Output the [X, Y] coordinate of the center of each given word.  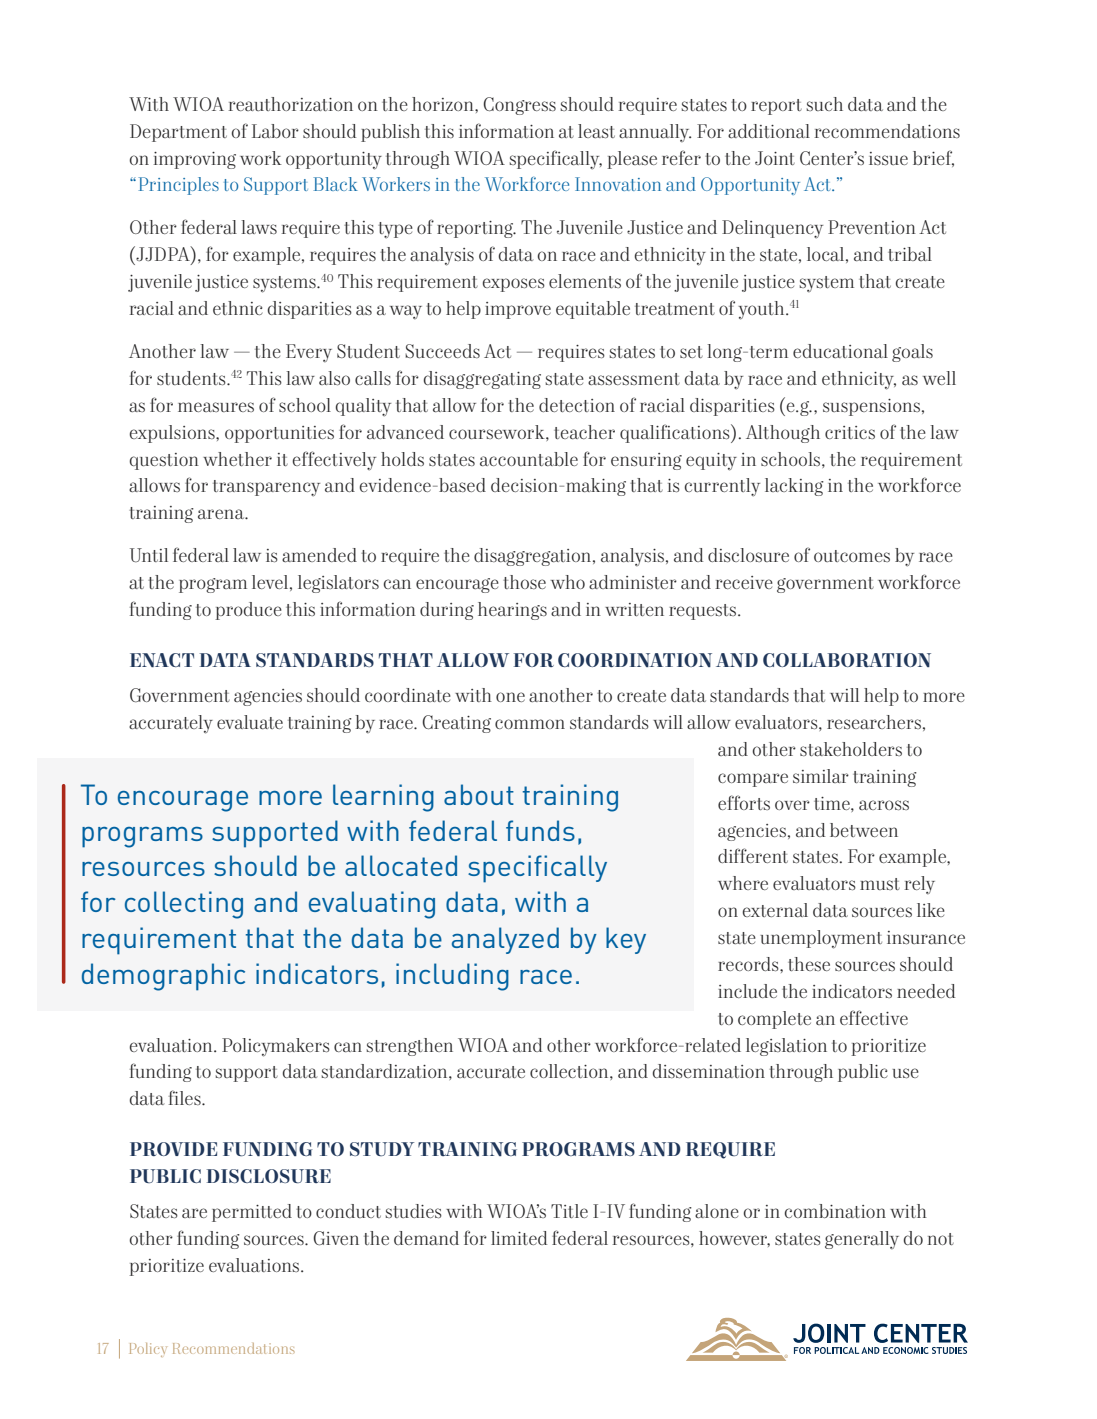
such [824, 104]
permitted [252, 1213]
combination [835, 1211]
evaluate [250, 722]
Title [569, 1211]
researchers [874, 722]
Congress [519, 106]
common [530, 724]
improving [194, 160]
